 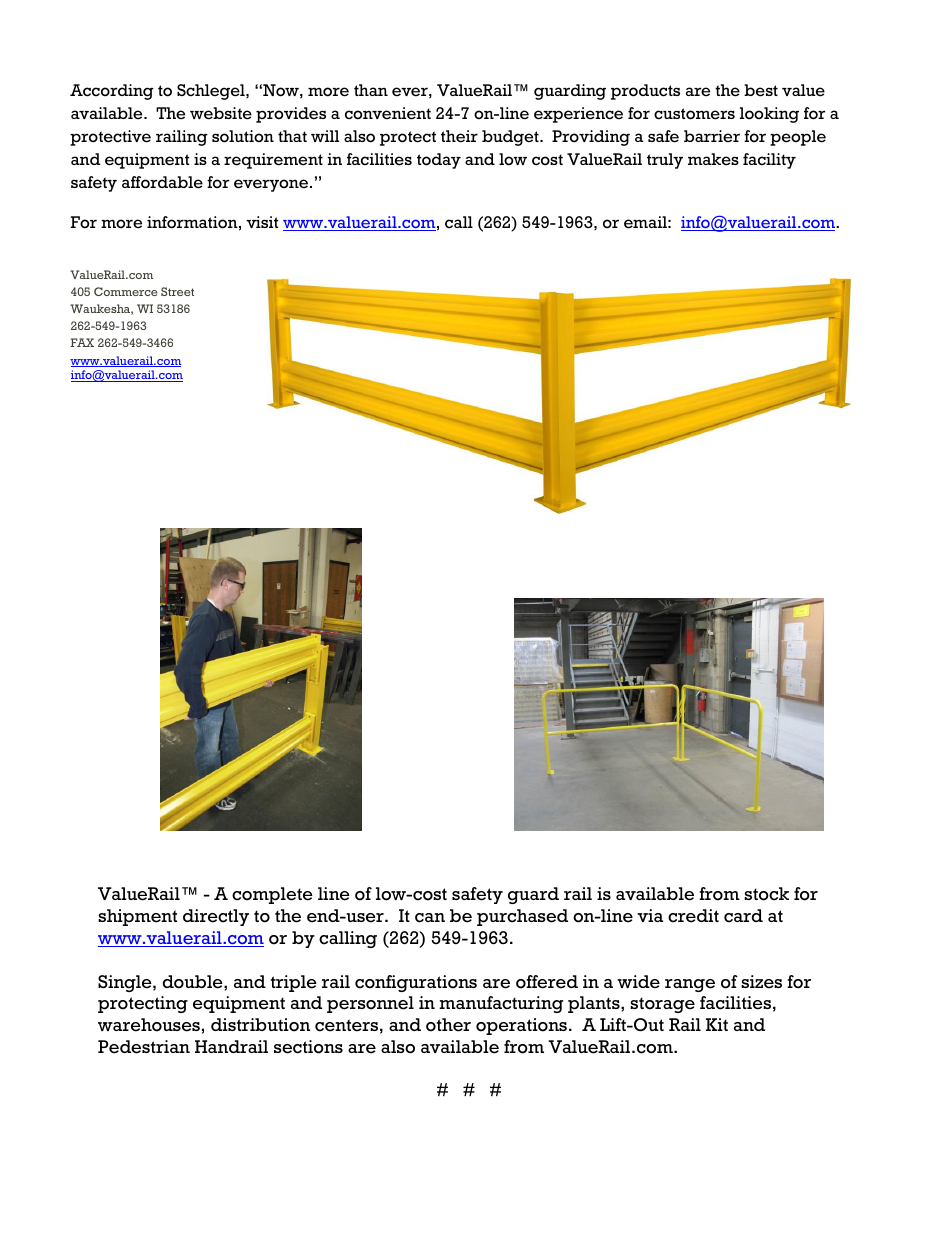 I want to click on stock, so click(x=766, y=894).
